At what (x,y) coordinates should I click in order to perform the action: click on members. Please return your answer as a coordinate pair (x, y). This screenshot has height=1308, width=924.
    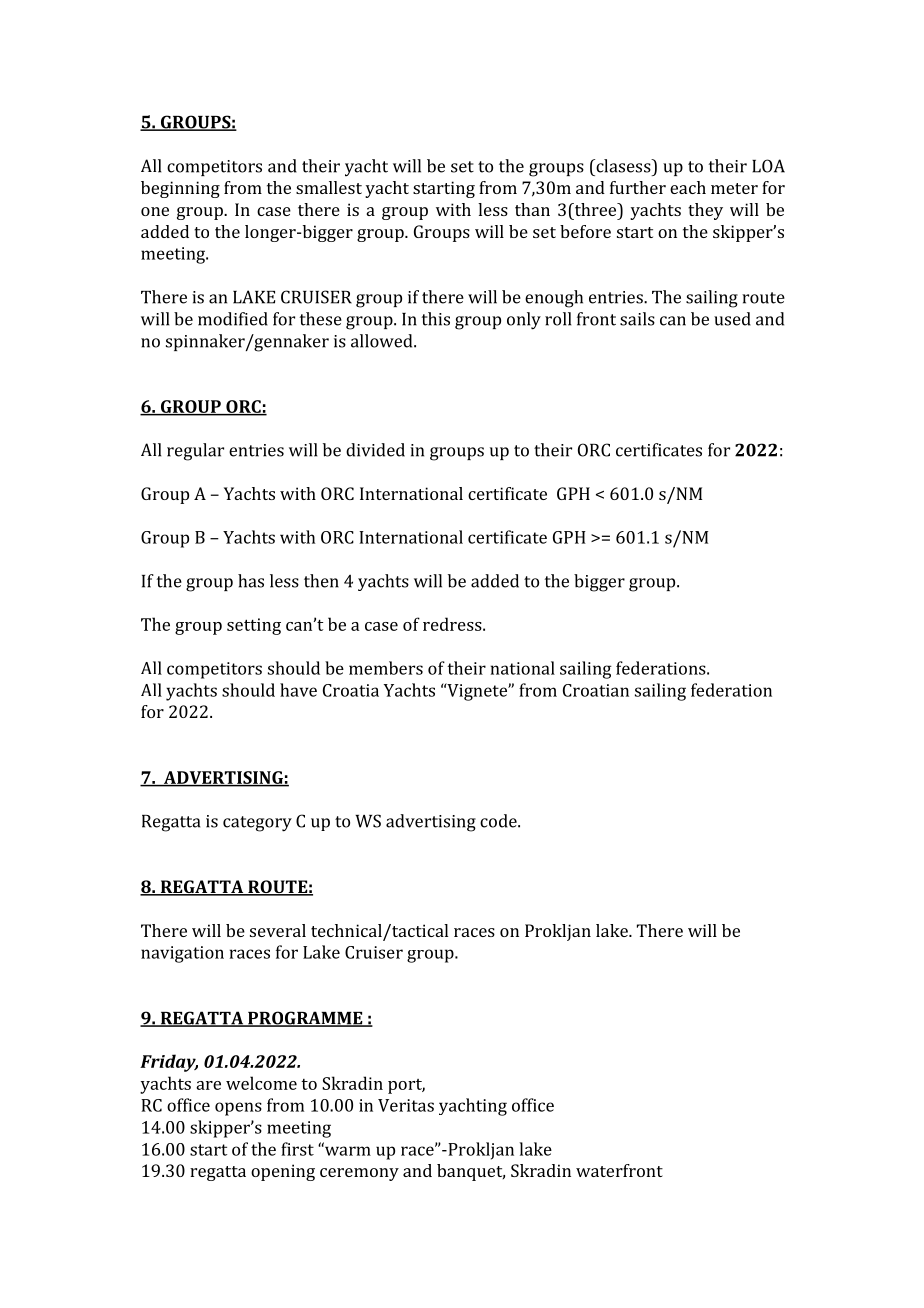
    Looking at the image, I should click on (386, 668).
